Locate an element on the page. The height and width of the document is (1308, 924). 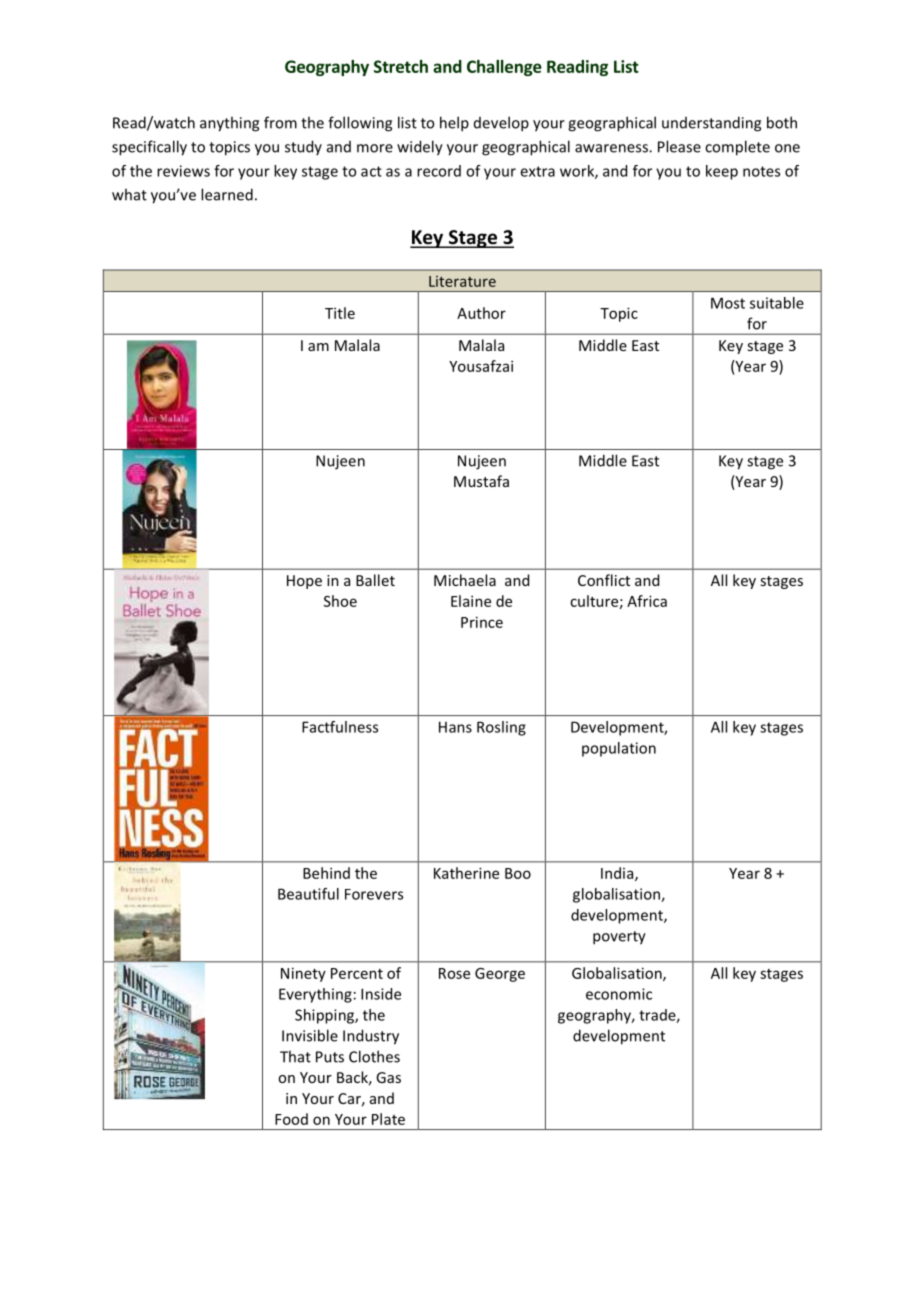
understanding is located at coordinates (711, 124).
